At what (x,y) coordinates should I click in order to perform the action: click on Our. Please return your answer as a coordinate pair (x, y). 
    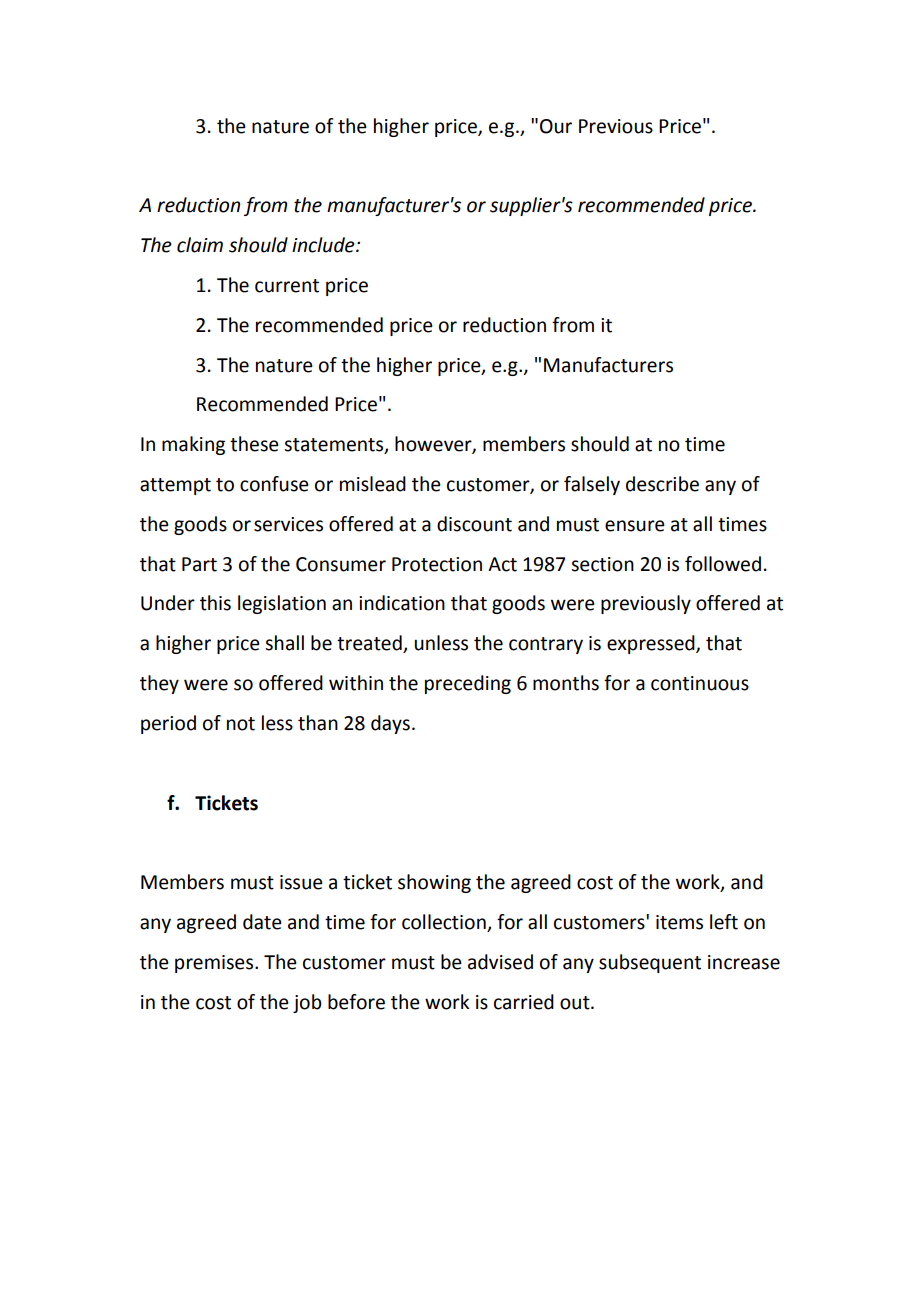
    Looking at the image, I should click on (556, 126).
